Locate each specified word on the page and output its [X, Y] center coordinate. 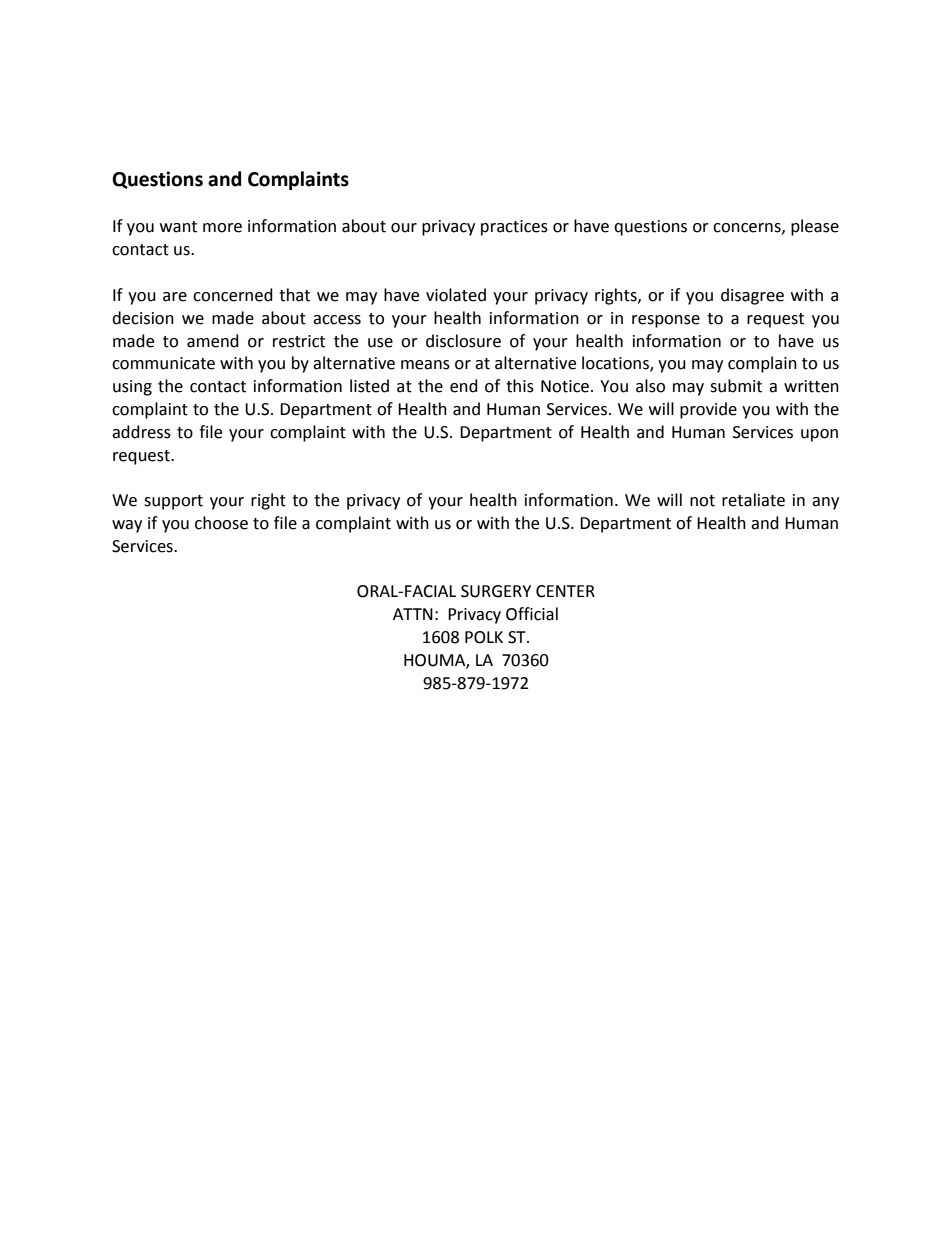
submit [736, 386]
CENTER [565, 591]
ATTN [413, 614]
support [173, 502]
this [520, 386]
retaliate [753, 500]
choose [221, 523]
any [825, 503]
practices [514, 228]
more [222, 228]
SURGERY [496, 591]
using [132, 388]
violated [456, 295]
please [815, 227]
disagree [752, 296]
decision [143, 318]
